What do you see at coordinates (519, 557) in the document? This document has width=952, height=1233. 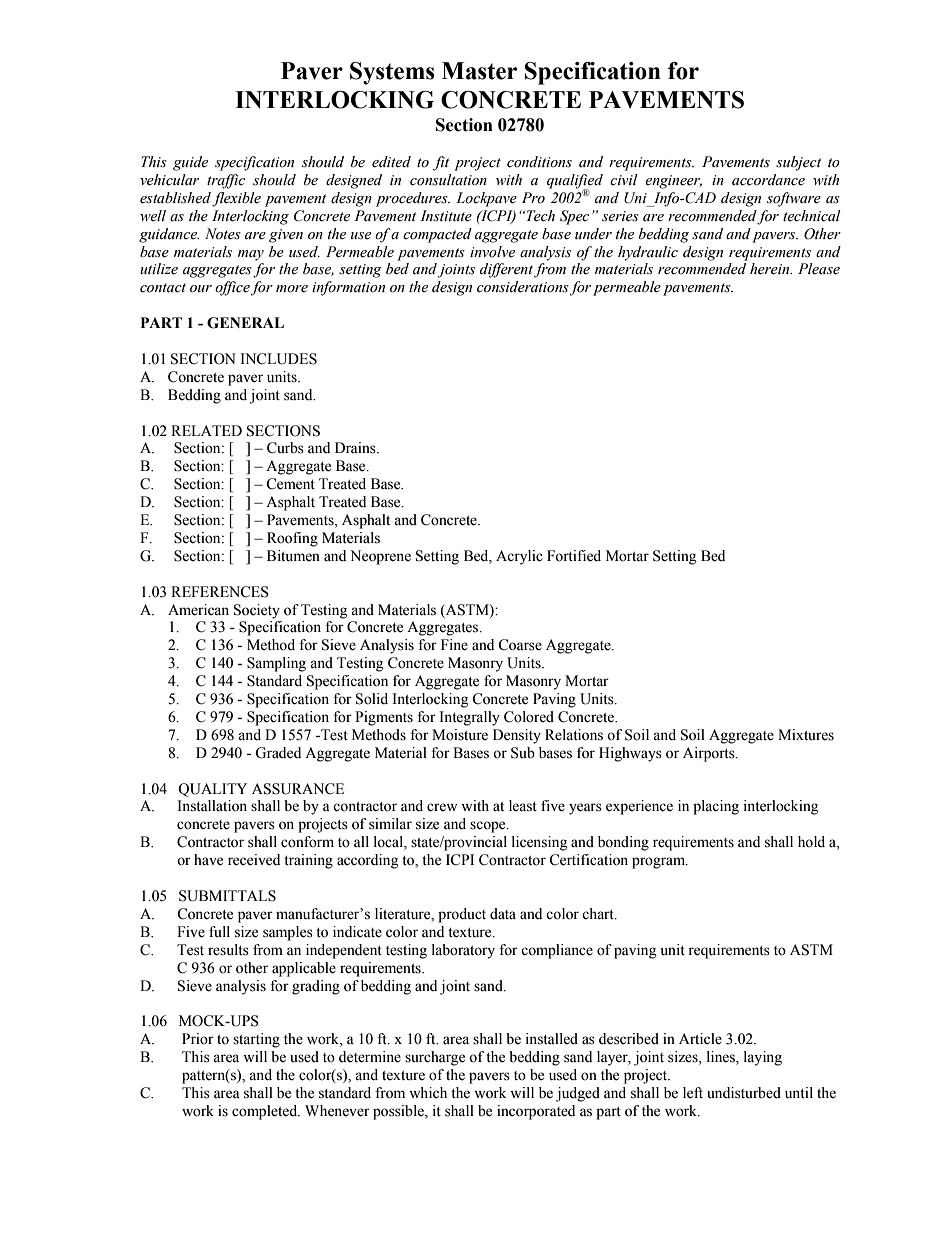 I see `Acrylic` at bounding box center [519, 557].
